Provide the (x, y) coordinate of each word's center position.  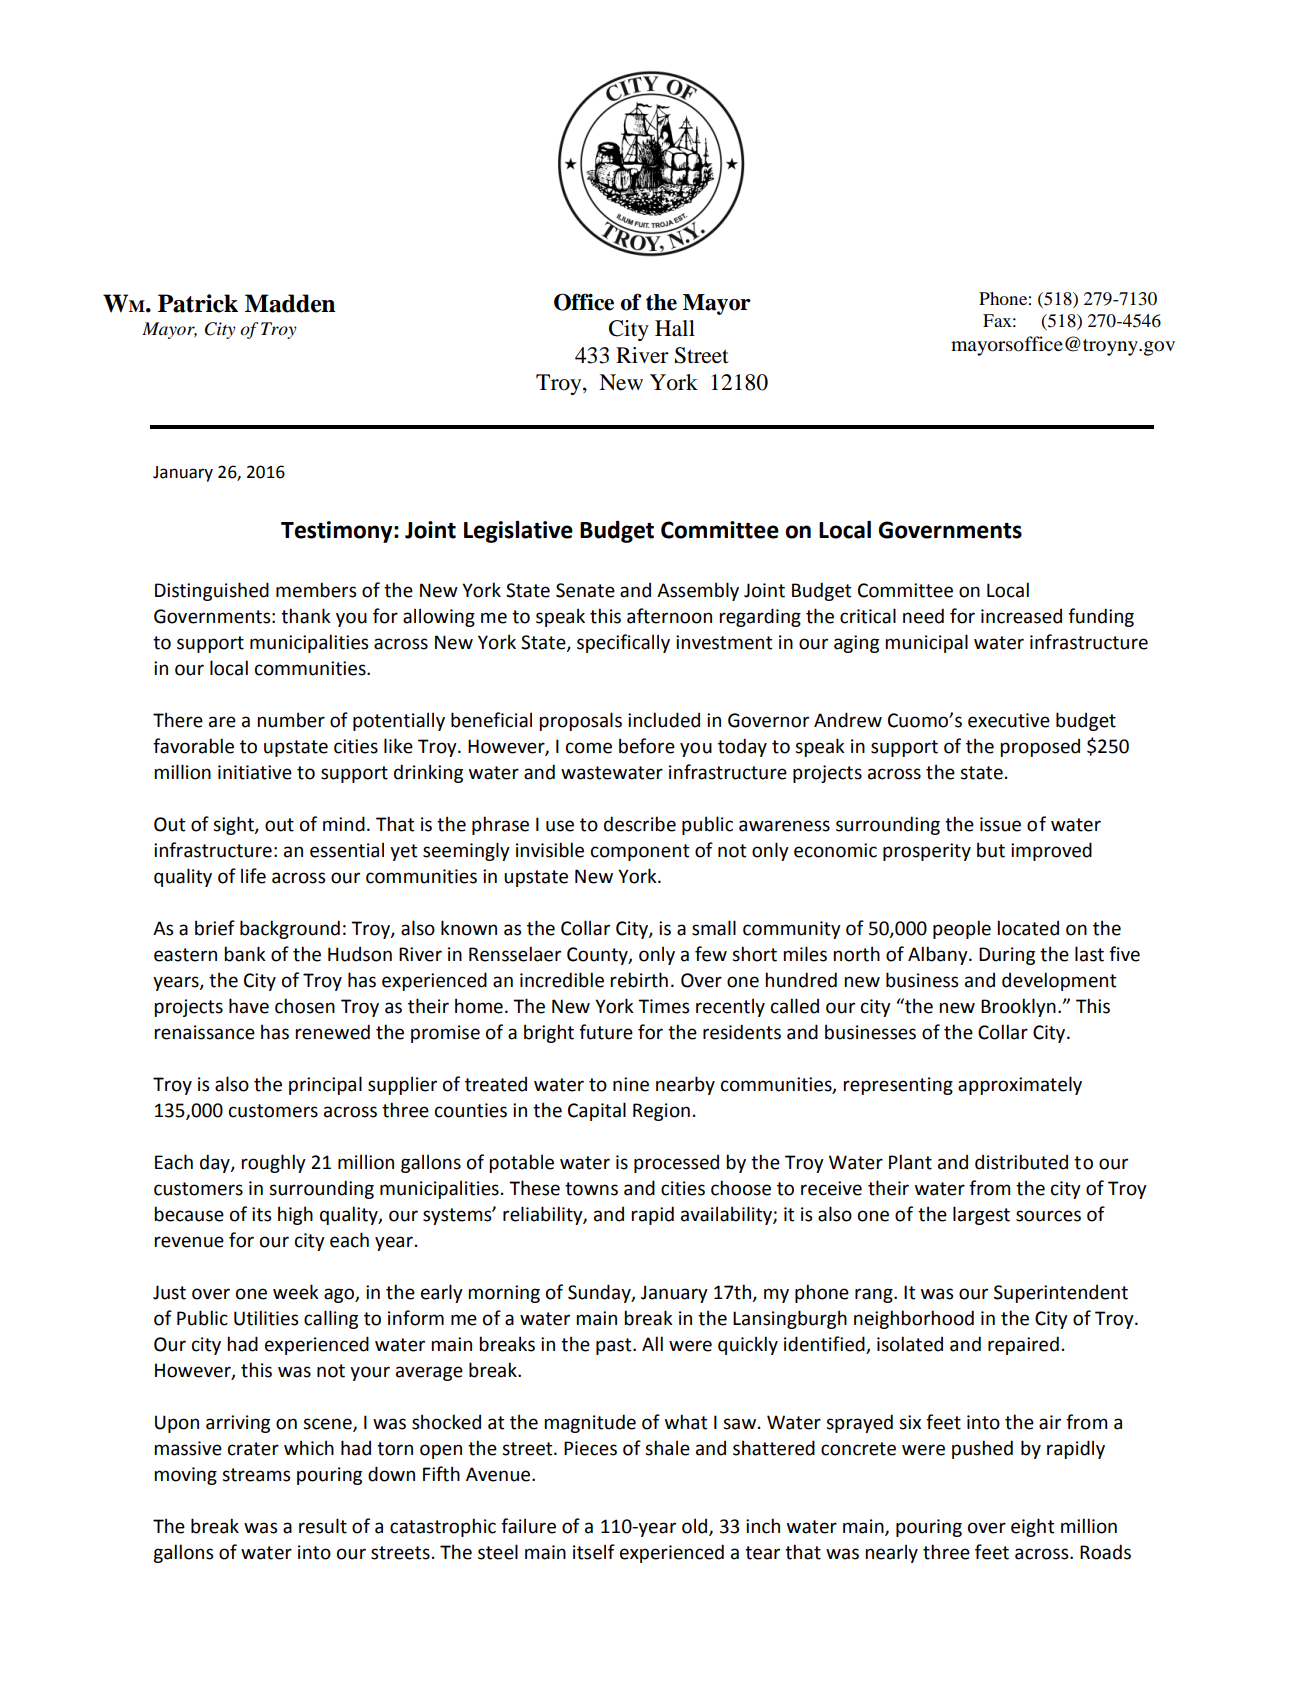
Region (661, 1112)
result (323, 1526)
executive (1009, 720)
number (291, 720)
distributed (1021, 1162)
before (647, 746)
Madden (290, 303)
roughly (273, 1163)
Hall (675, 328)
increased (1021, 616)
